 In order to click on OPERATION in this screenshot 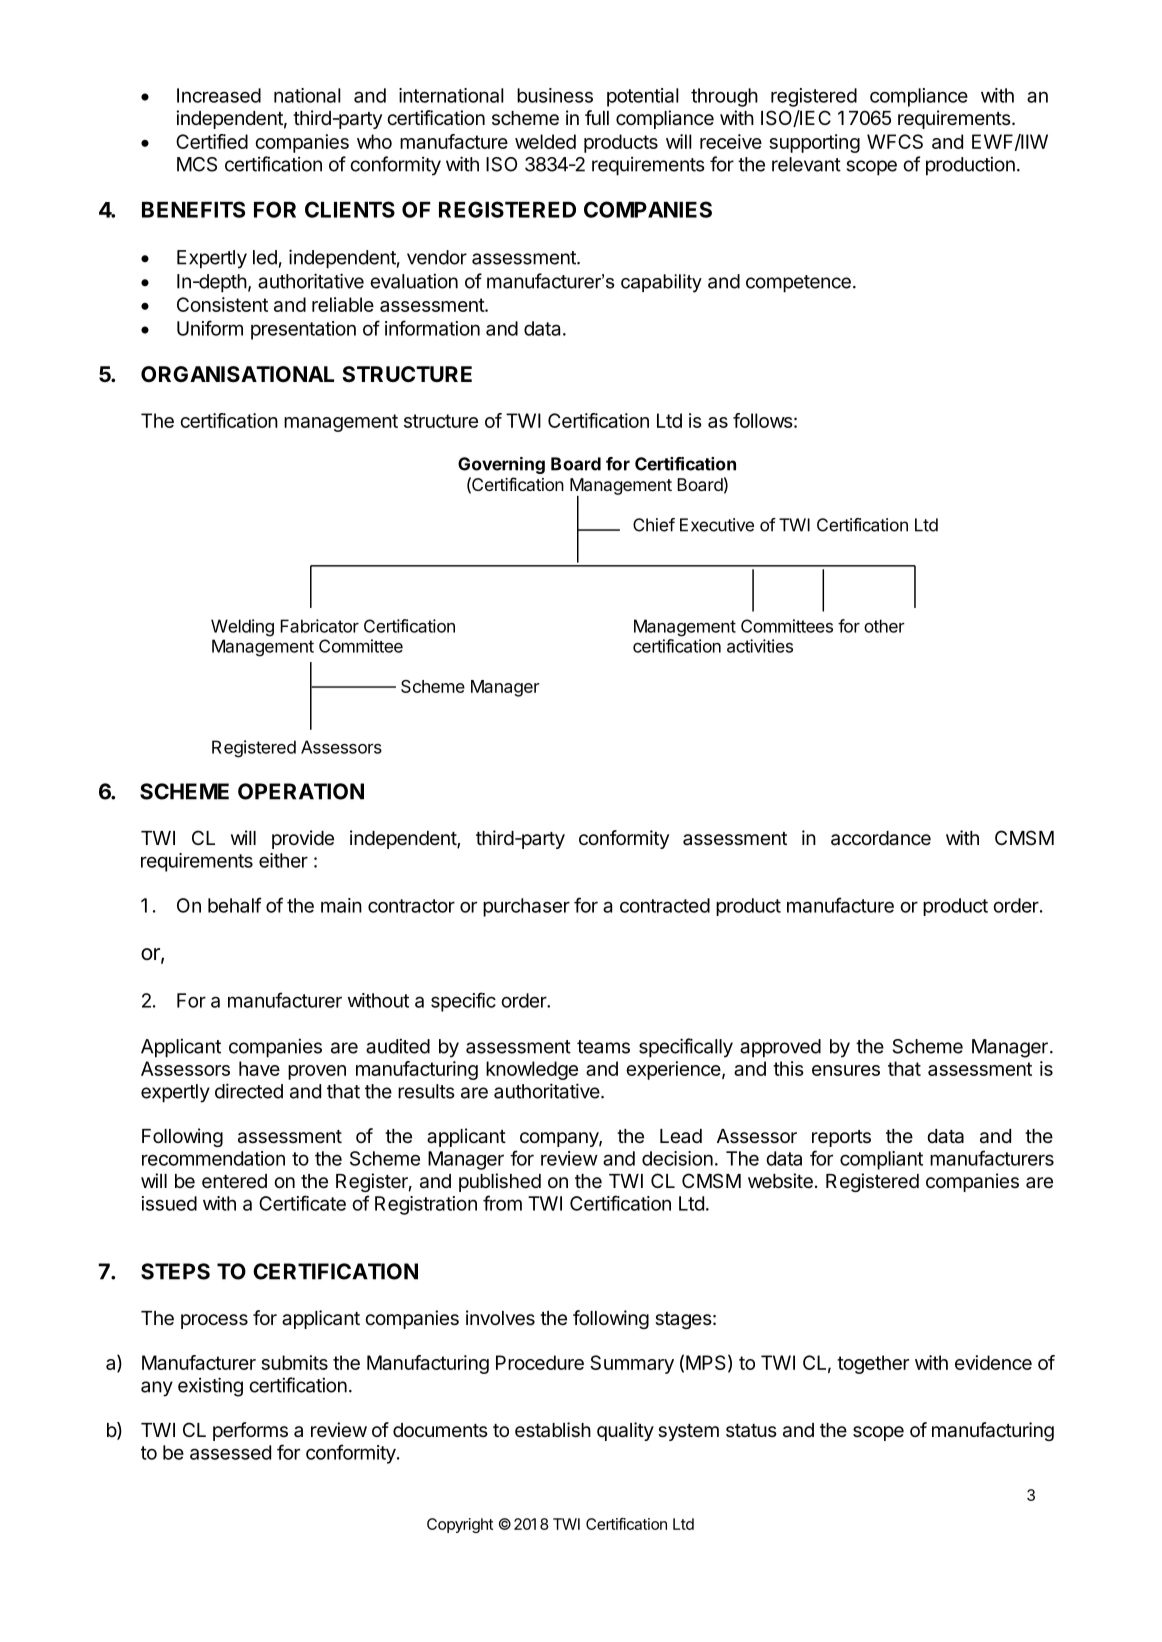, I will do `click(301, 791)`.
